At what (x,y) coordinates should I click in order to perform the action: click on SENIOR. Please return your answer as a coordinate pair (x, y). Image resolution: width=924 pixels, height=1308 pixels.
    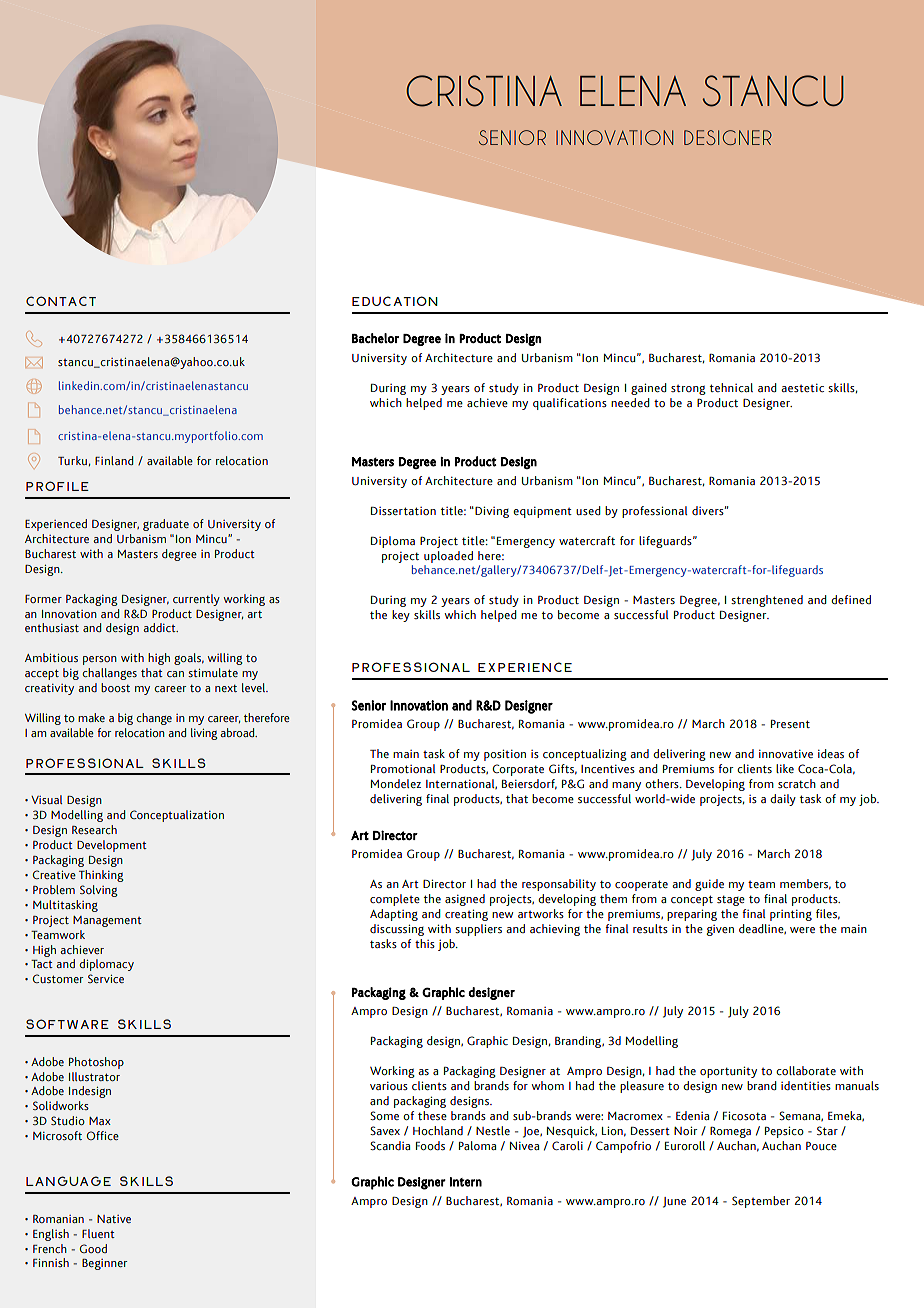
    Looking at the image, I should click on (512, 137).
